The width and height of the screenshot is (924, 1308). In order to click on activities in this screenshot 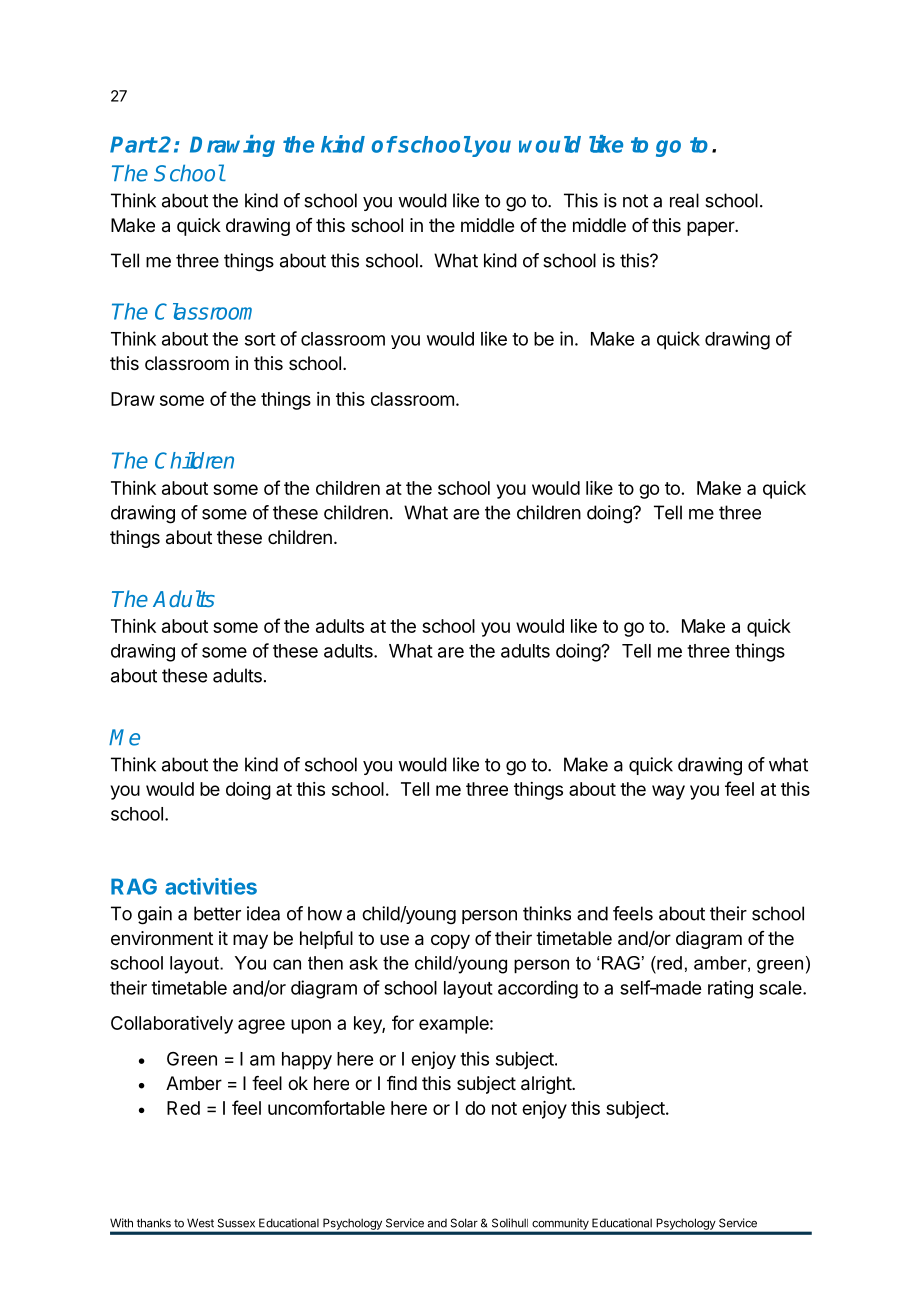, I will do `click(211, 886)`.
